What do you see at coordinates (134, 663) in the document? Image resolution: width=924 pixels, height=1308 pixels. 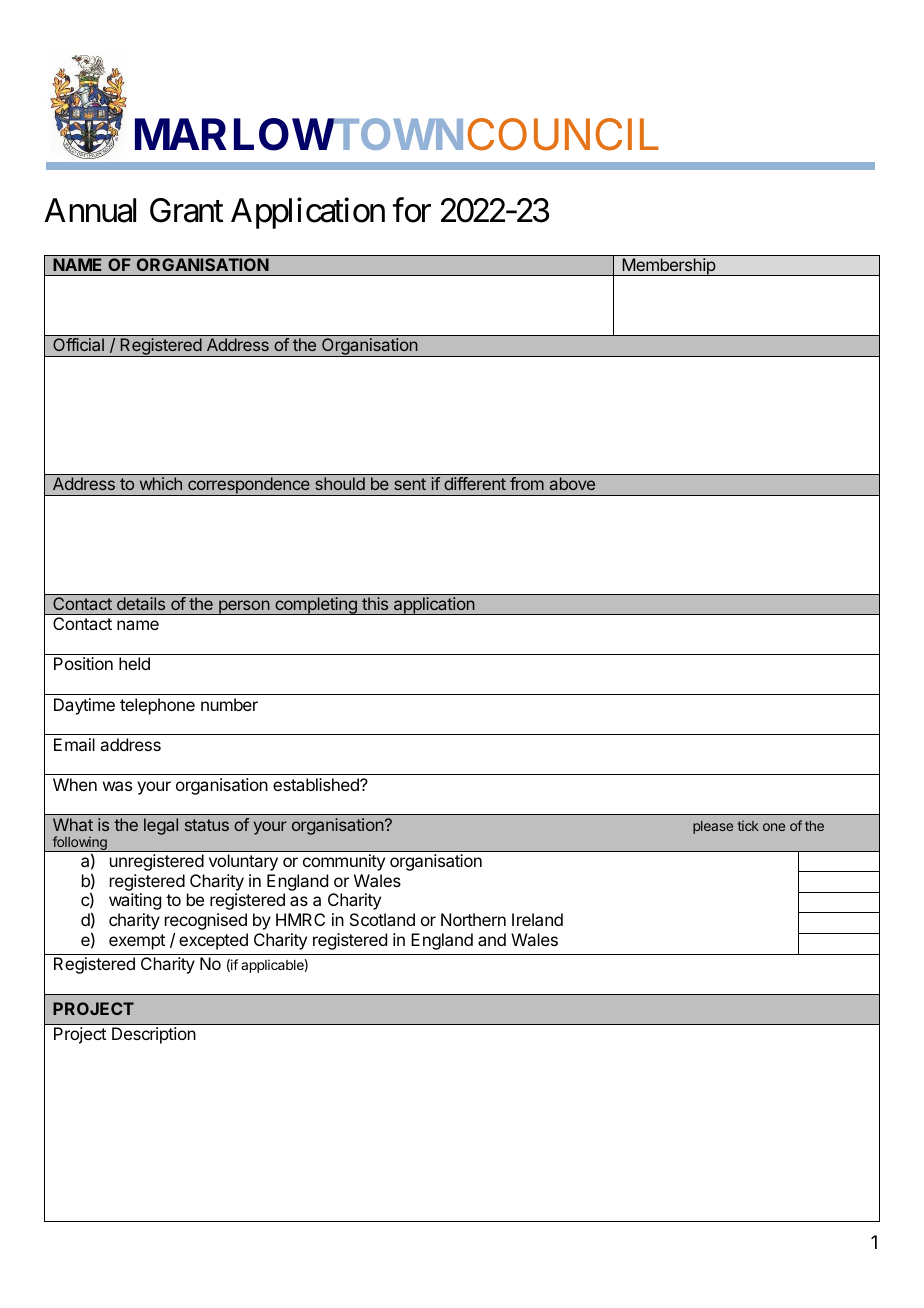 I see `held` at bounding box center [134, 663].
